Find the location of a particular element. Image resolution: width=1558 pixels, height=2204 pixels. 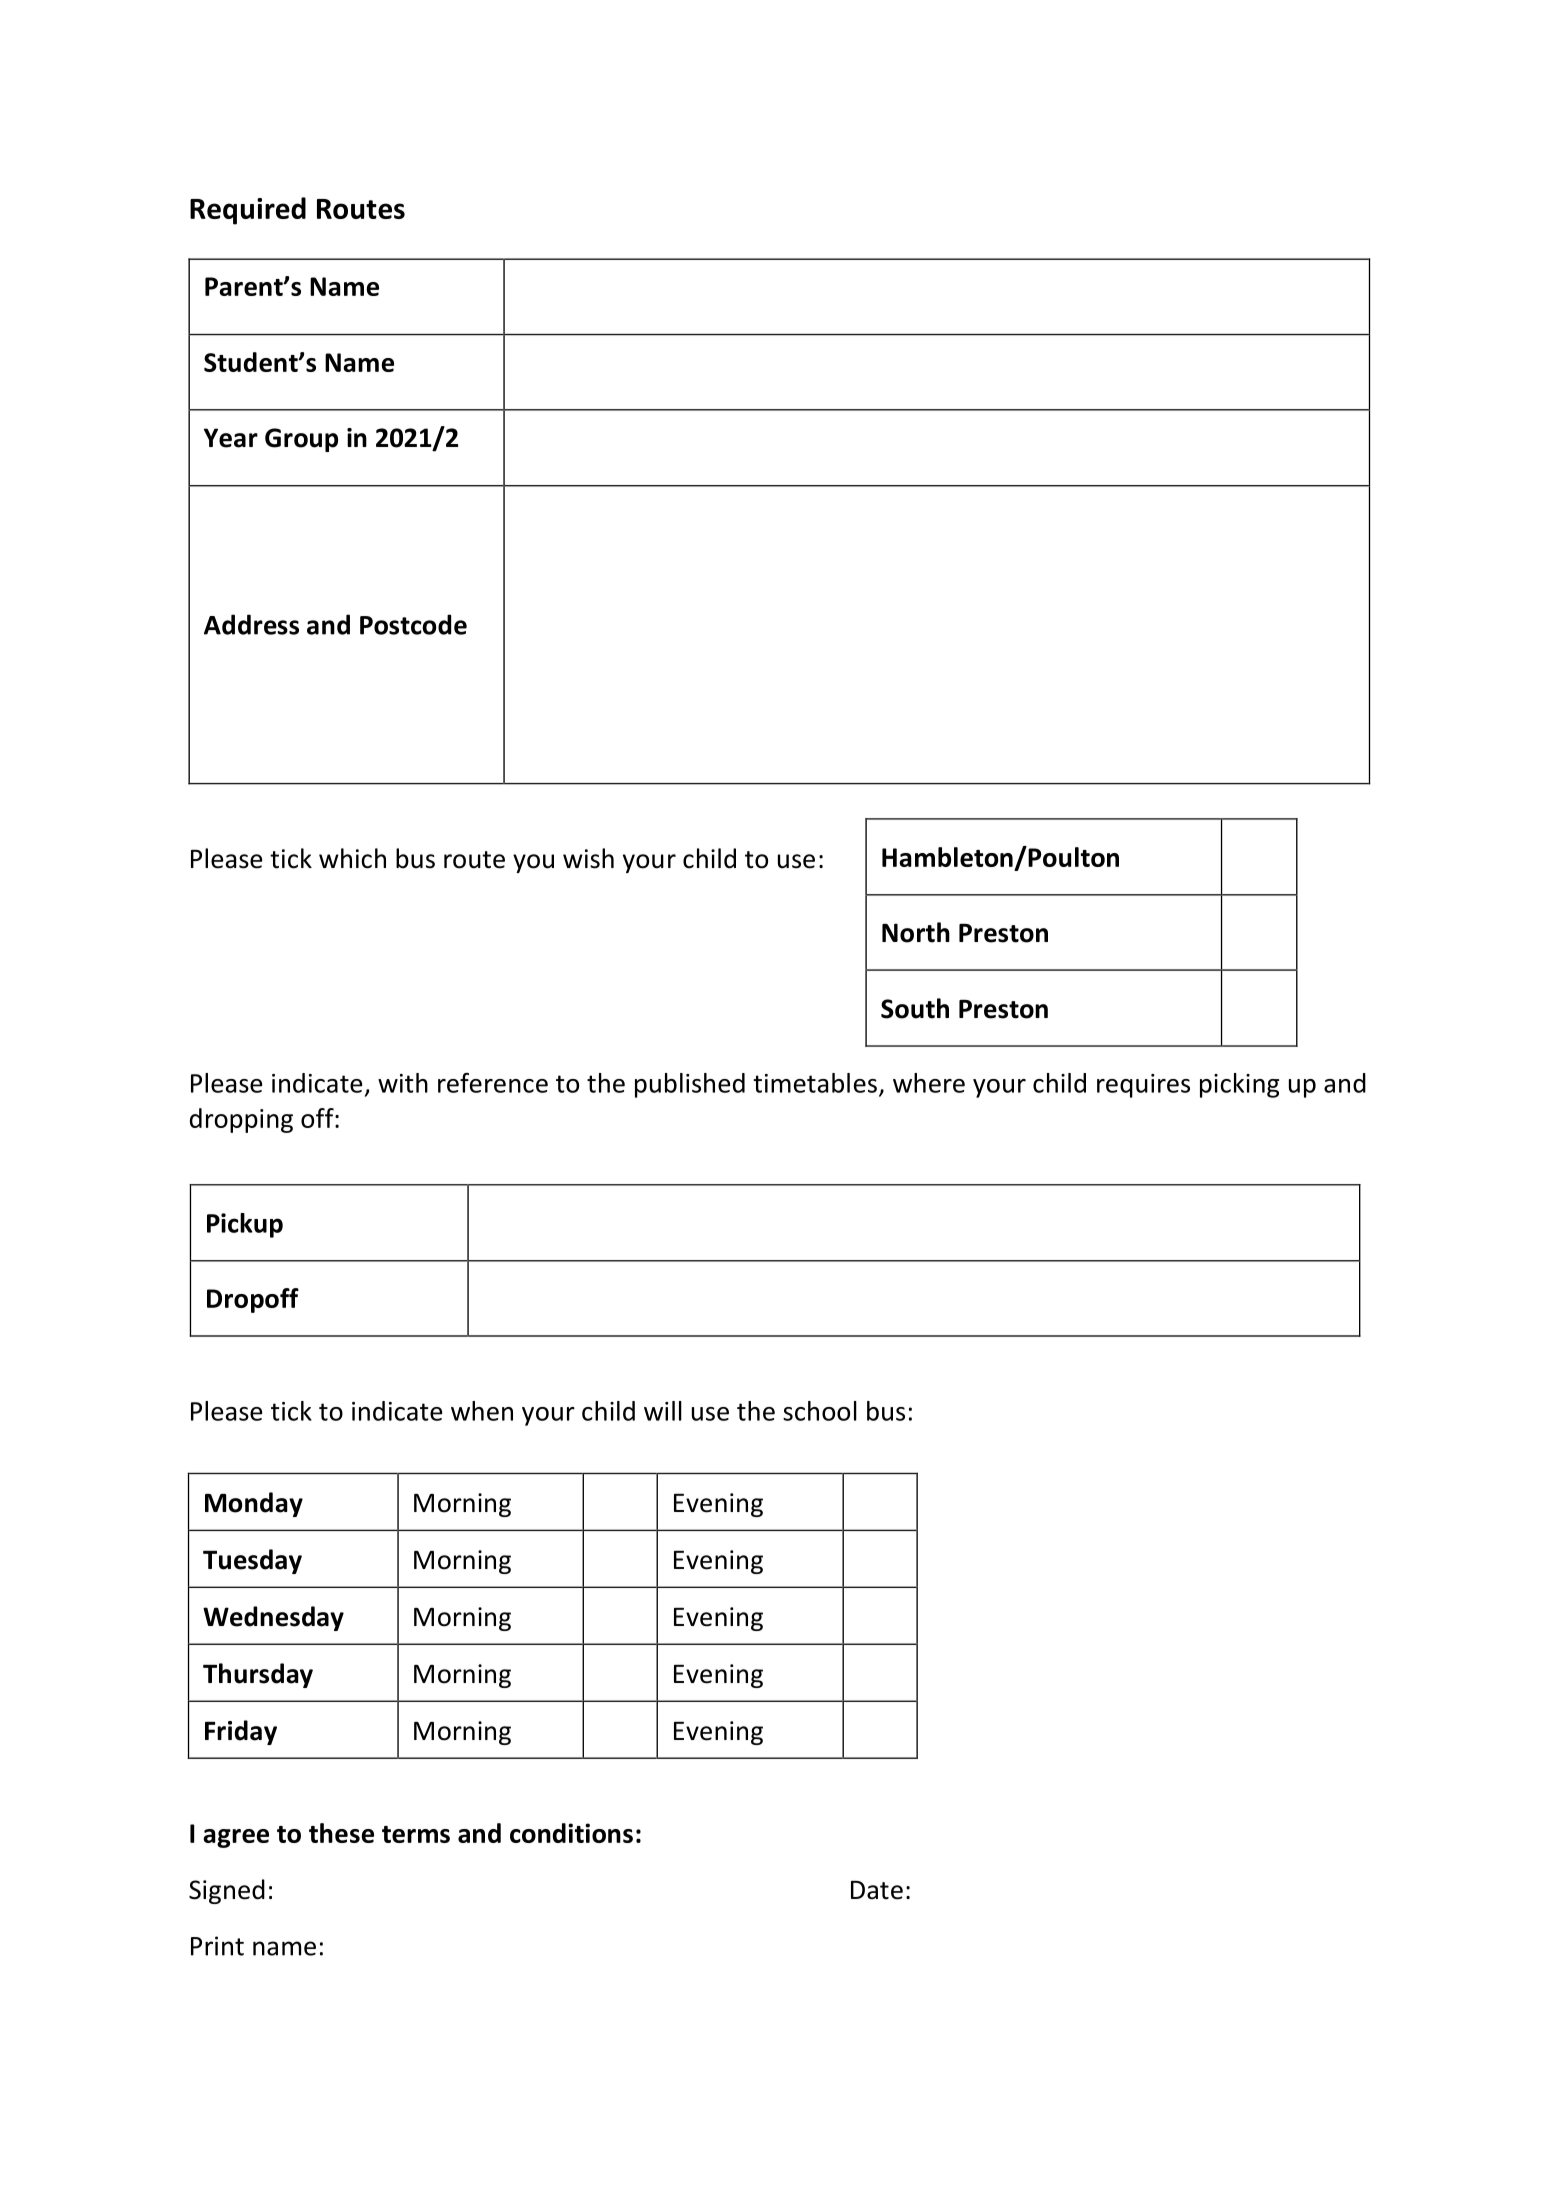

picking is located at coordinates (1239, 1085).
